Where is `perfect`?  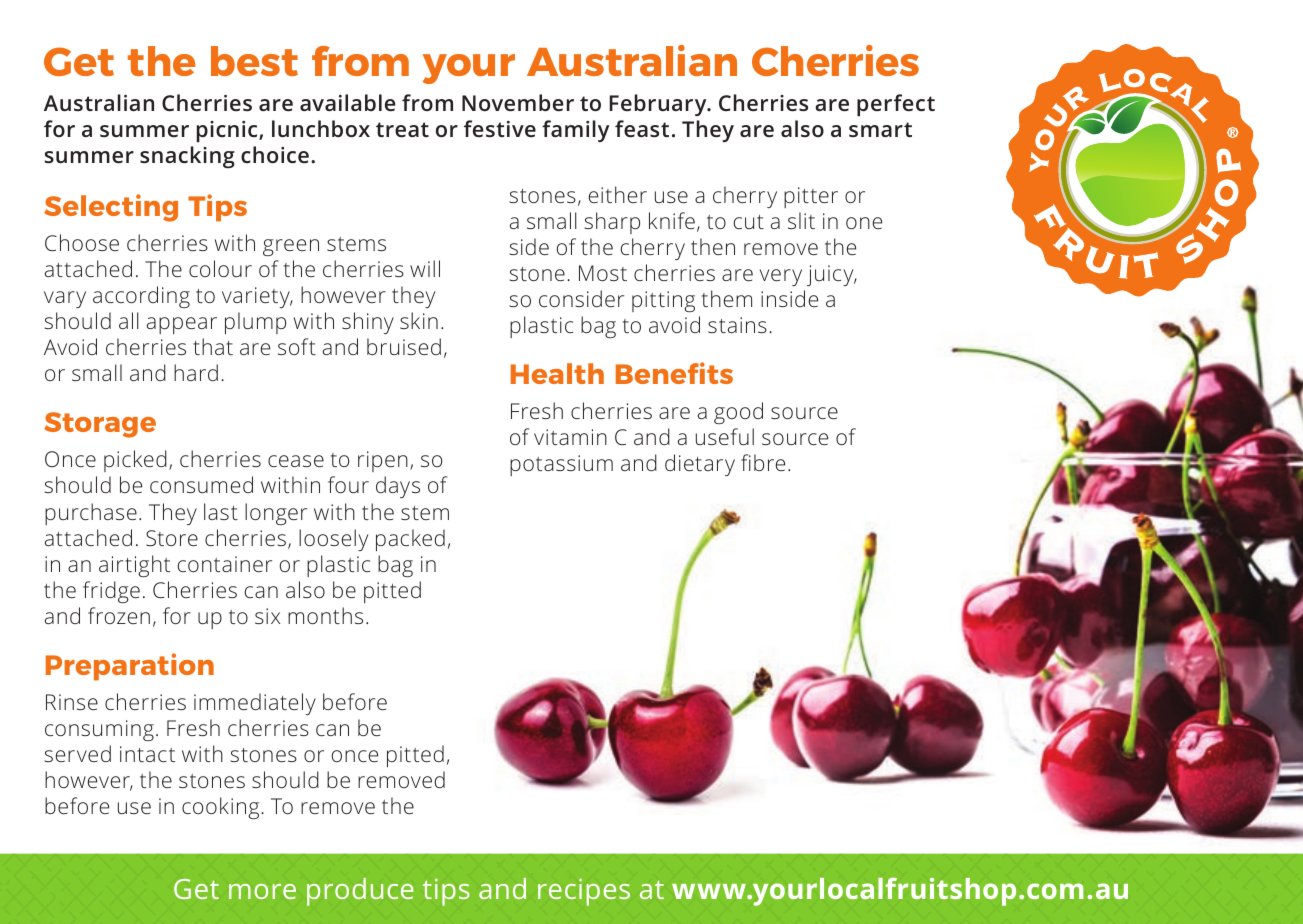
perfect is located at coordinates (896, 105).
